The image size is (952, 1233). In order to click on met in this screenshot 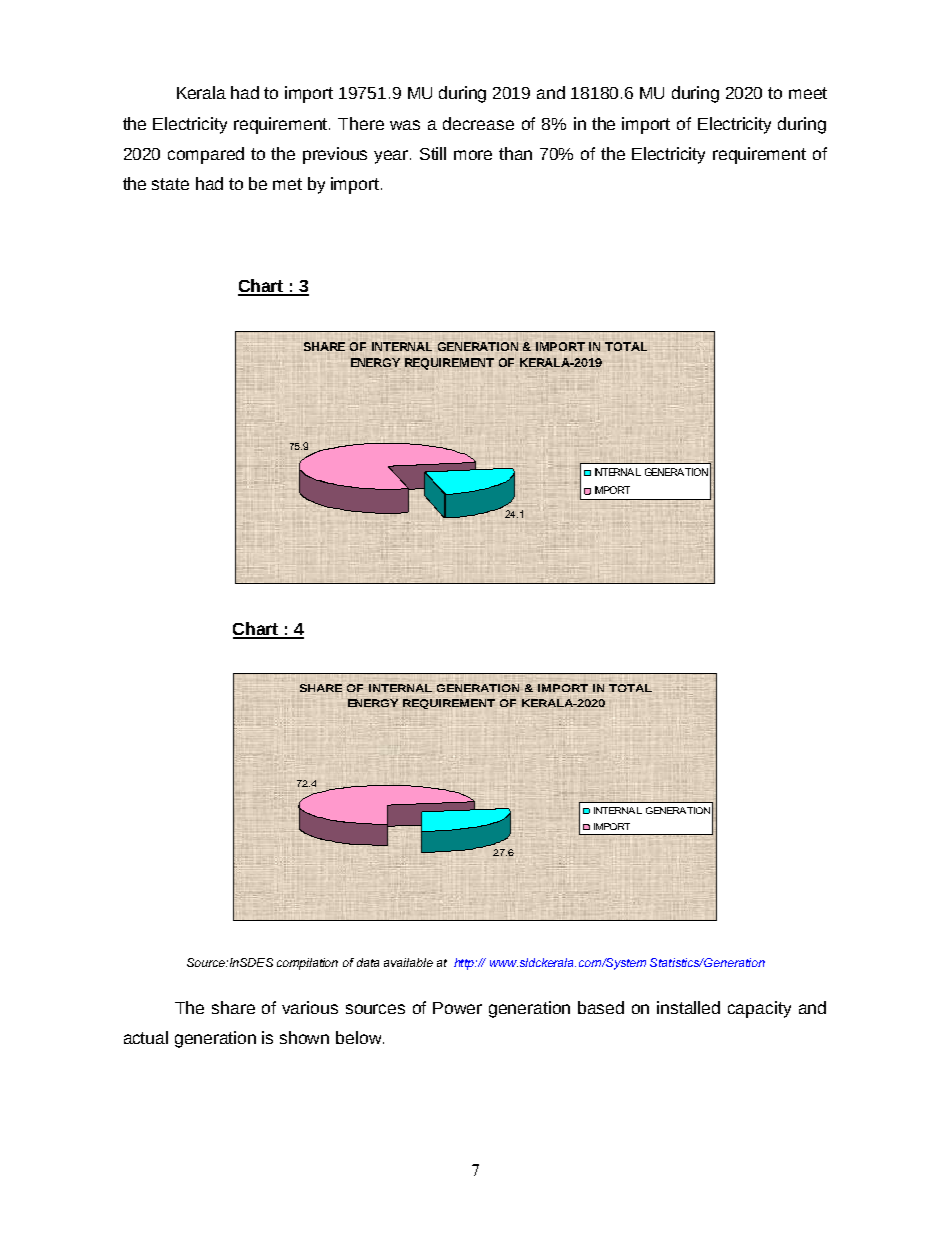, I will do `click(287, 184)`.
